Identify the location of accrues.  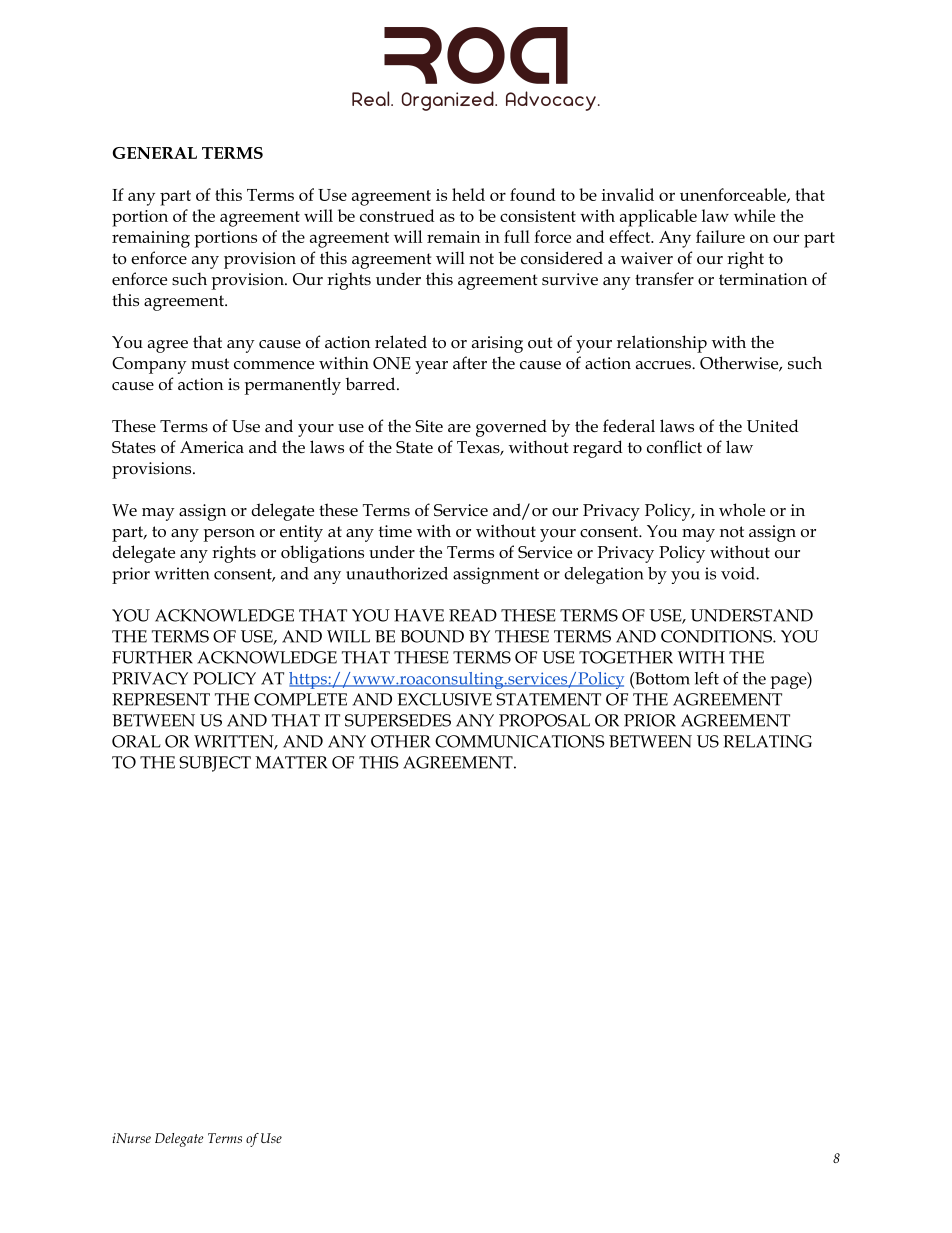
(664, 365).
